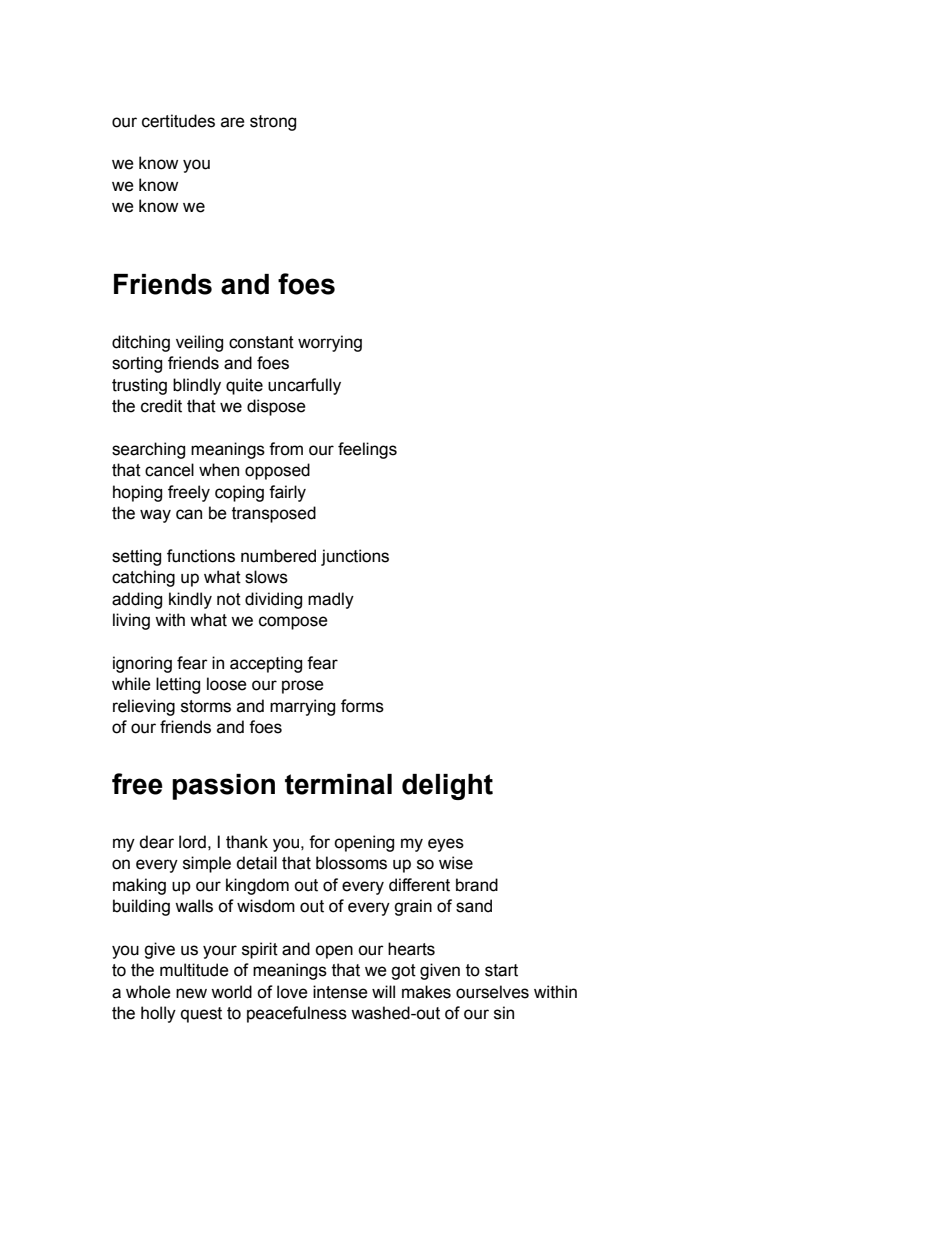  What do you see at coordinates (273, 123) in the screenshot?
I see `strong` at bounding box center [273, 123].
